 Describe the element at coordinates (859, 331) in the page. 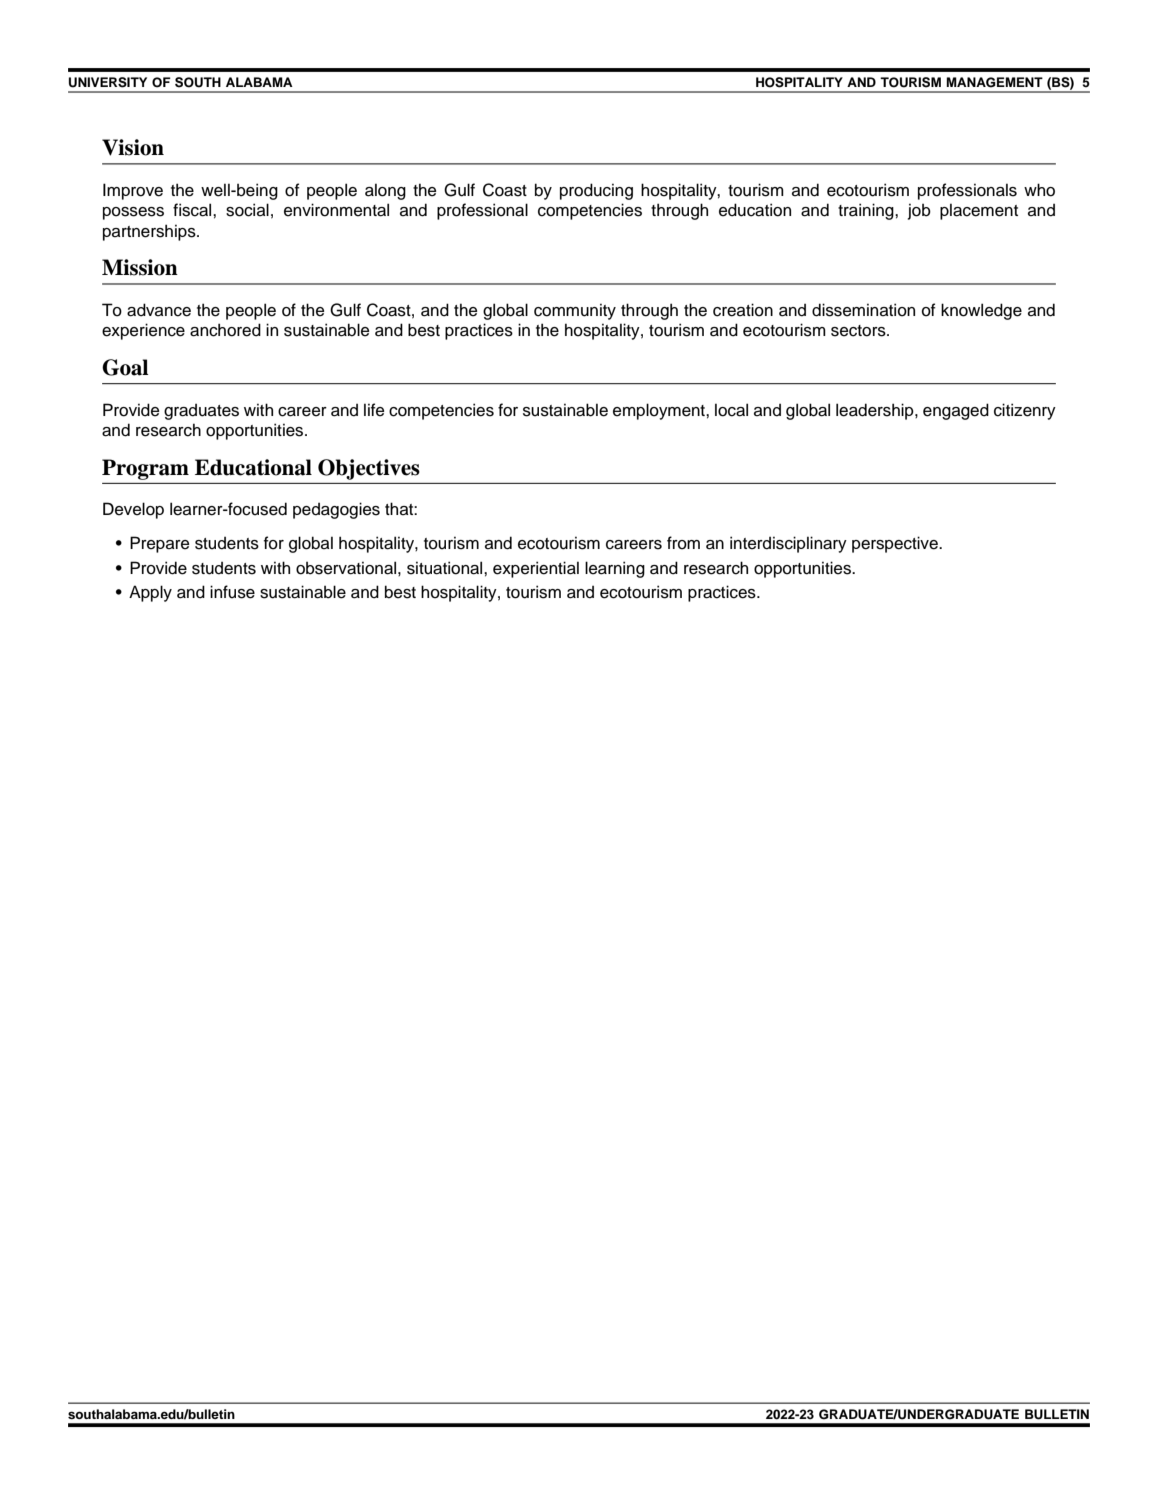

I see `sectors` at that location.
